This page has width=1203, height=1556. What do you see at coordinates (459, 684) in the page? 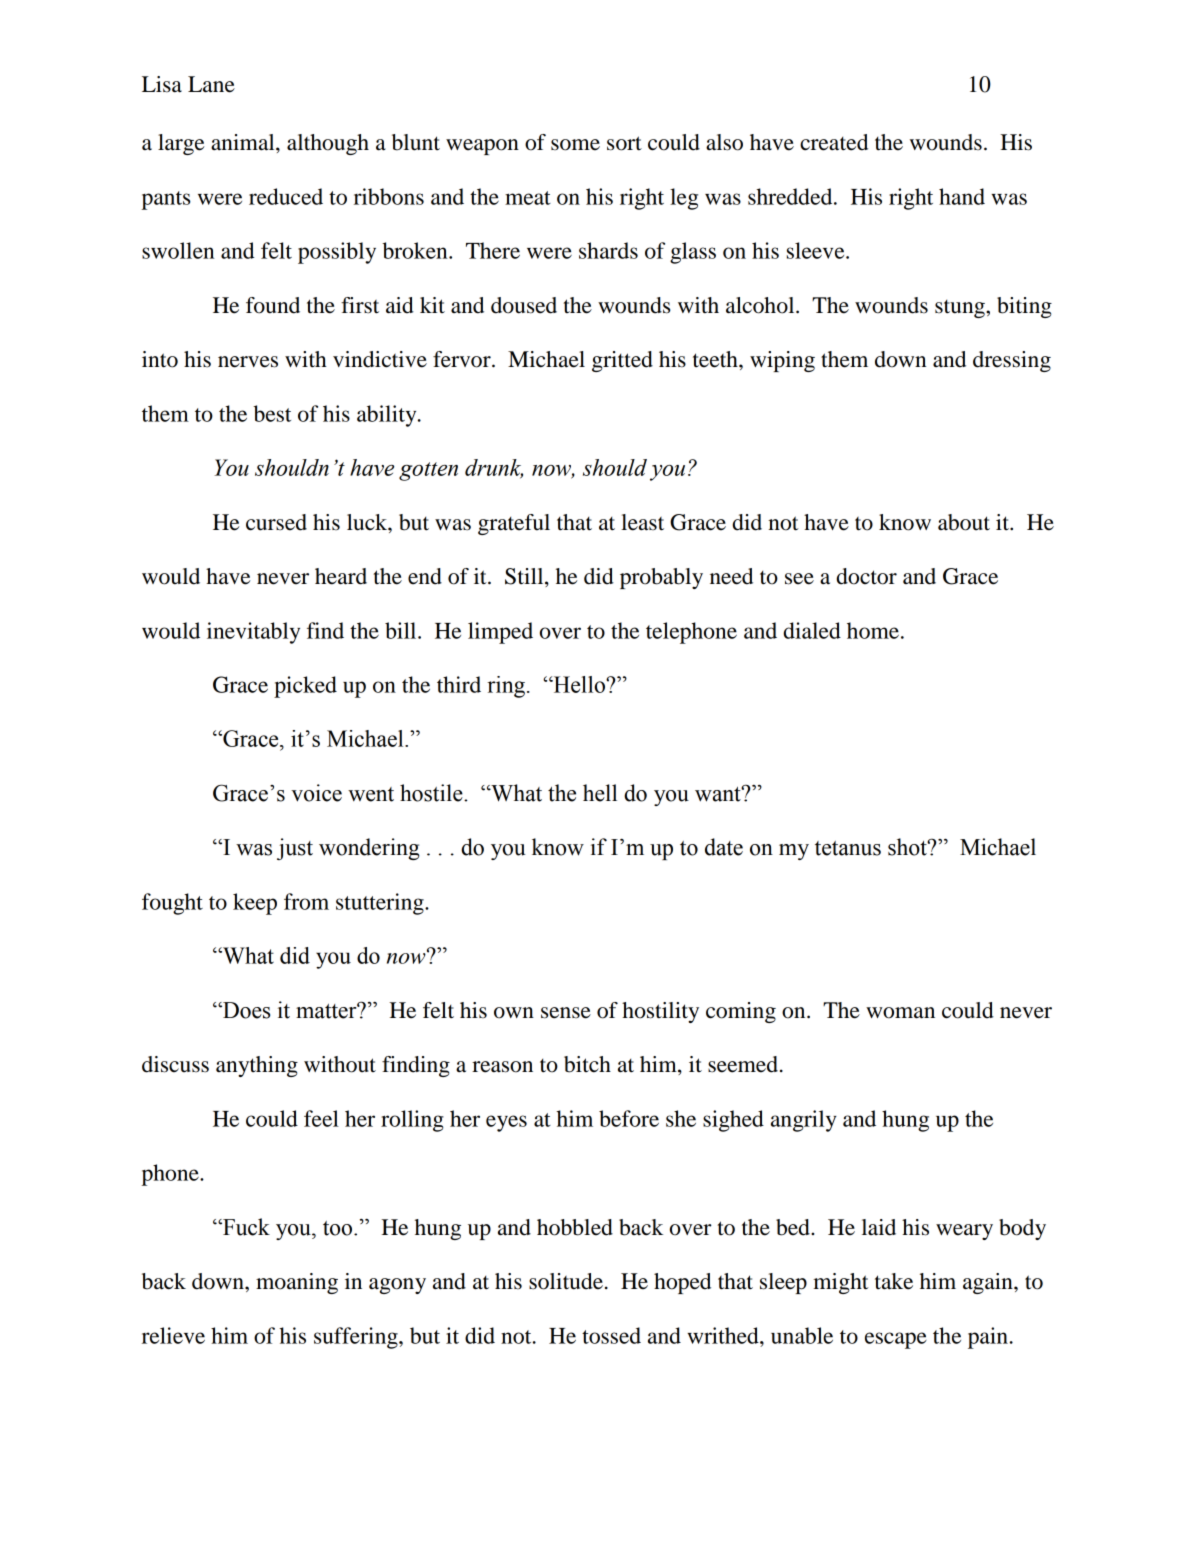
I see `third` at bounding box center [459, 684].
